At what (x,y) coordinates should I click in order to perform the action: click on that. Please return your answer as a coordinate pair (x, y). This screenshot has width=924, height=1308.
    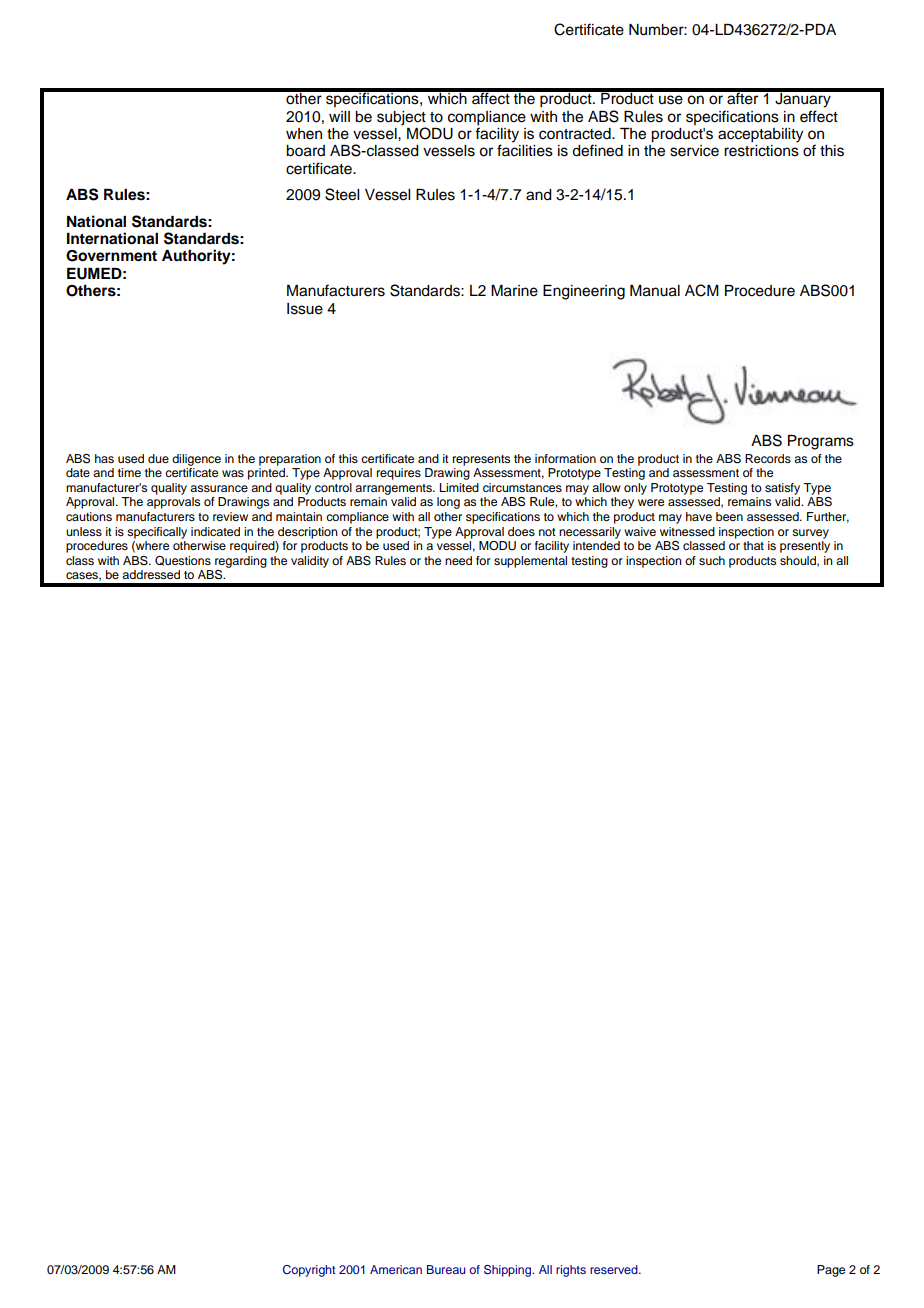
    Looking at the image, I should click on (753, 545).
